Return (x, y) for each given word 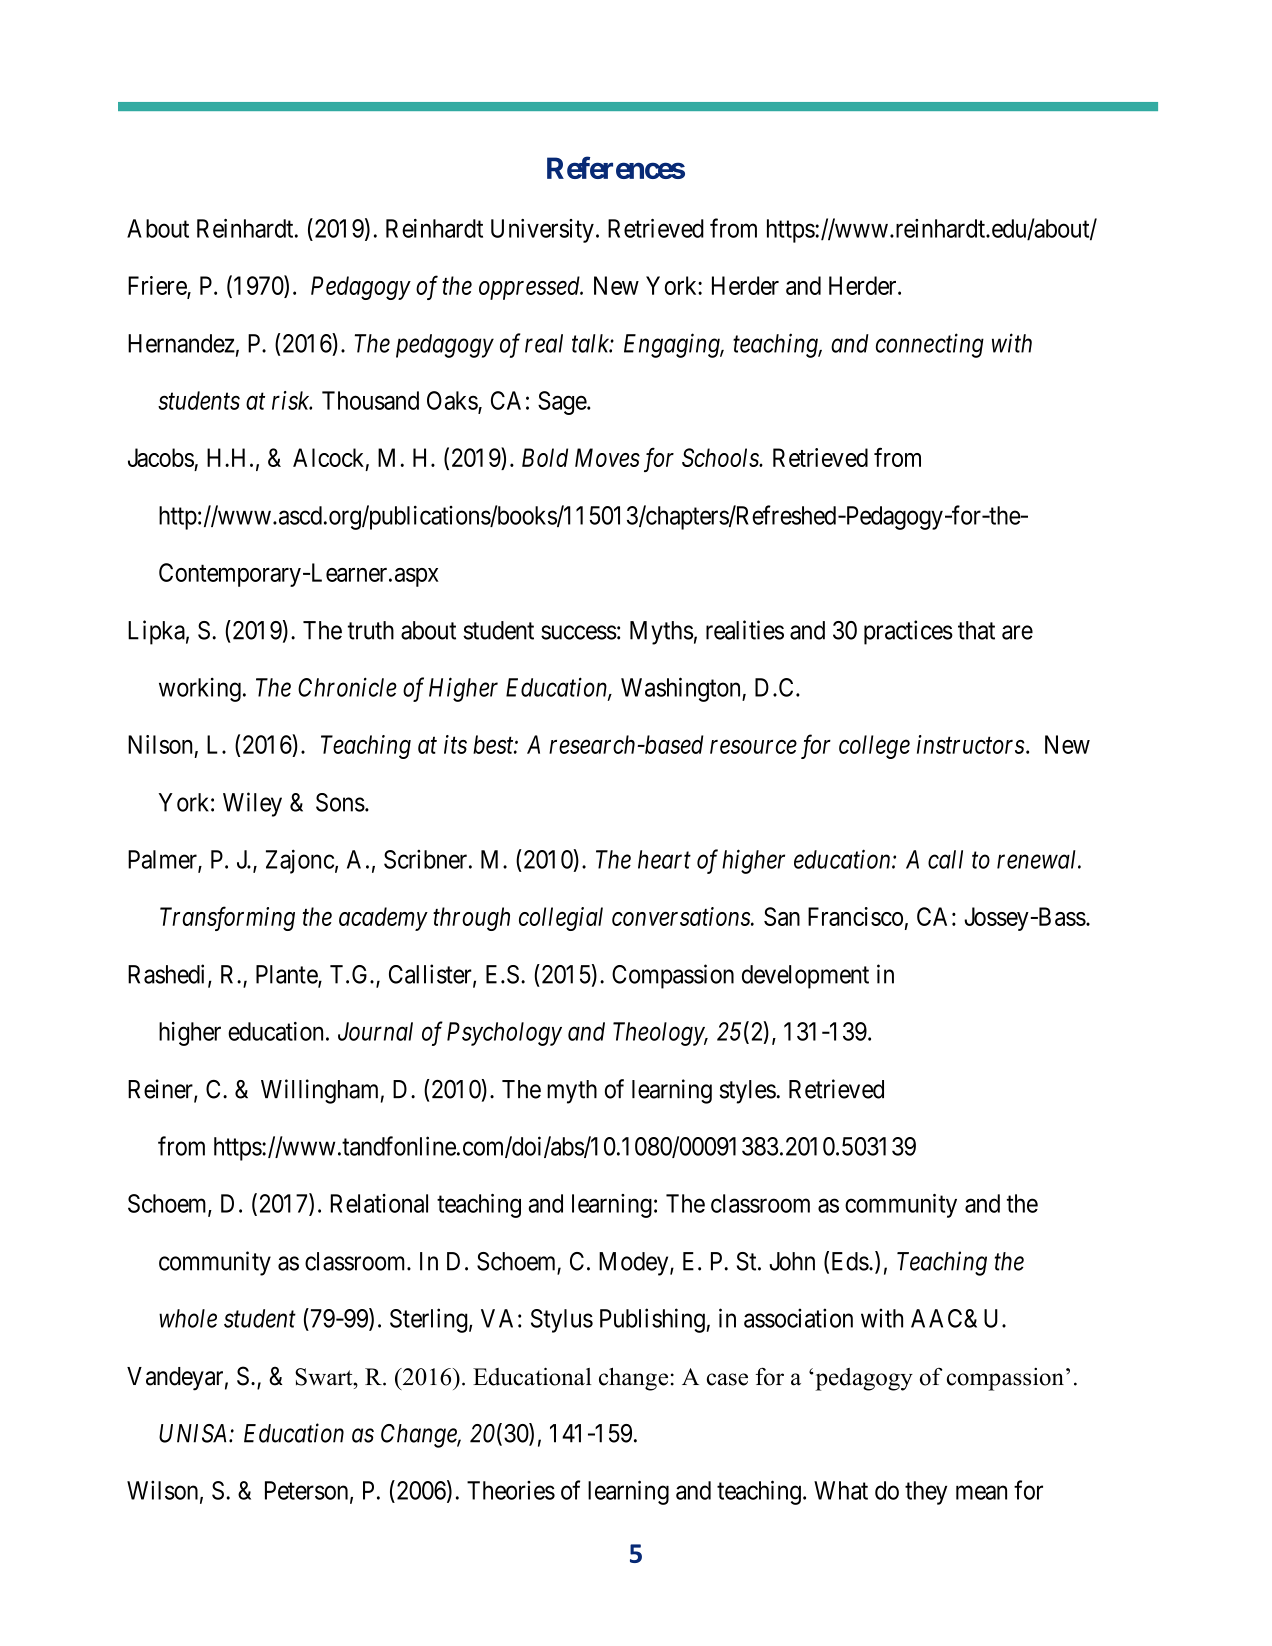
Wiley (252, 804)
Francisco (855, 916)
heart (664, 859)
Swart (325, 1377)
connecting (930, 346)
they (926, 1493)
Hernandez (181, 343)
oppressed (530, 288)
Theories (511, 1490)
